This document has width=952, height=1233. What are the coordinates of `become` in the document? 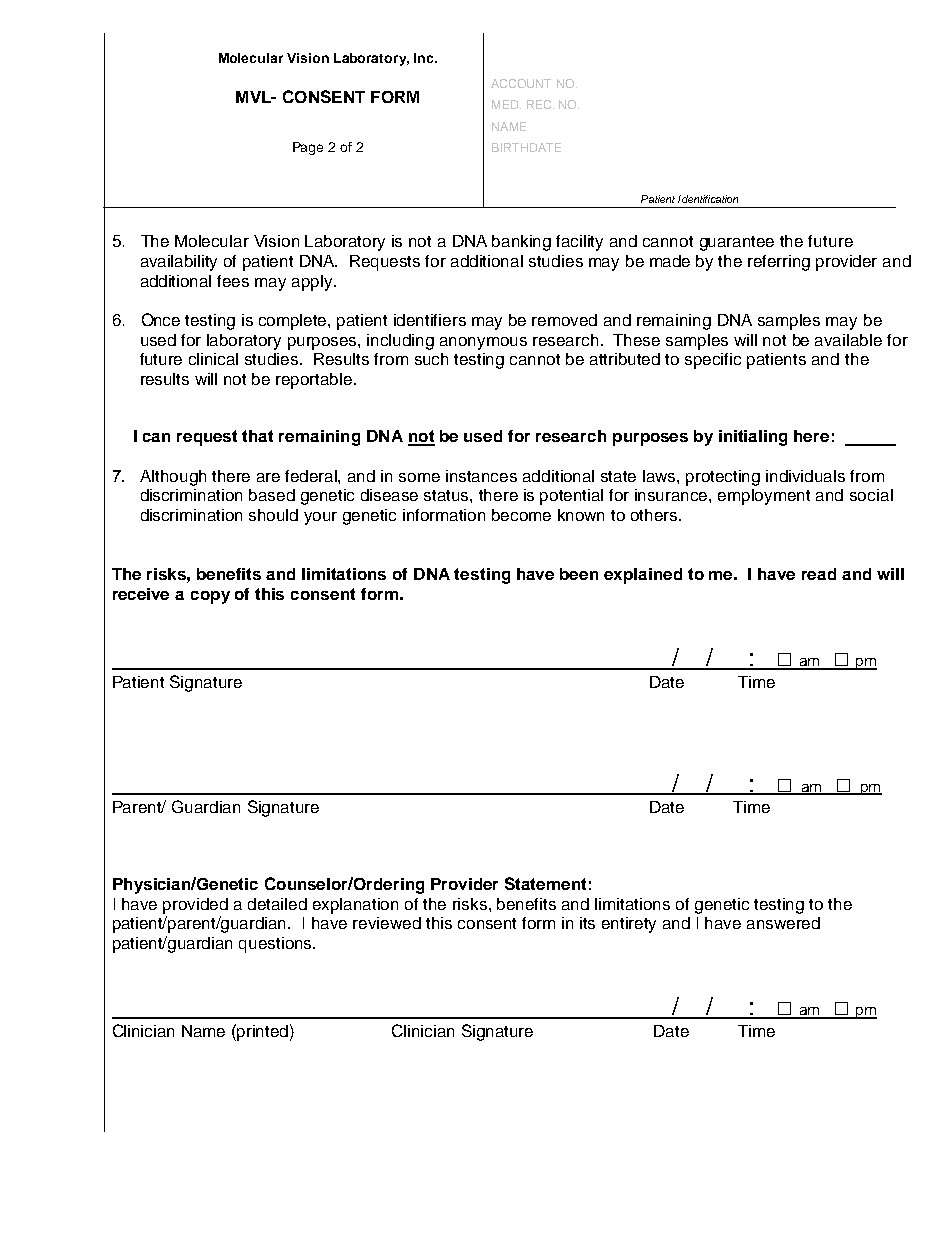 It's located at (521, 515).
